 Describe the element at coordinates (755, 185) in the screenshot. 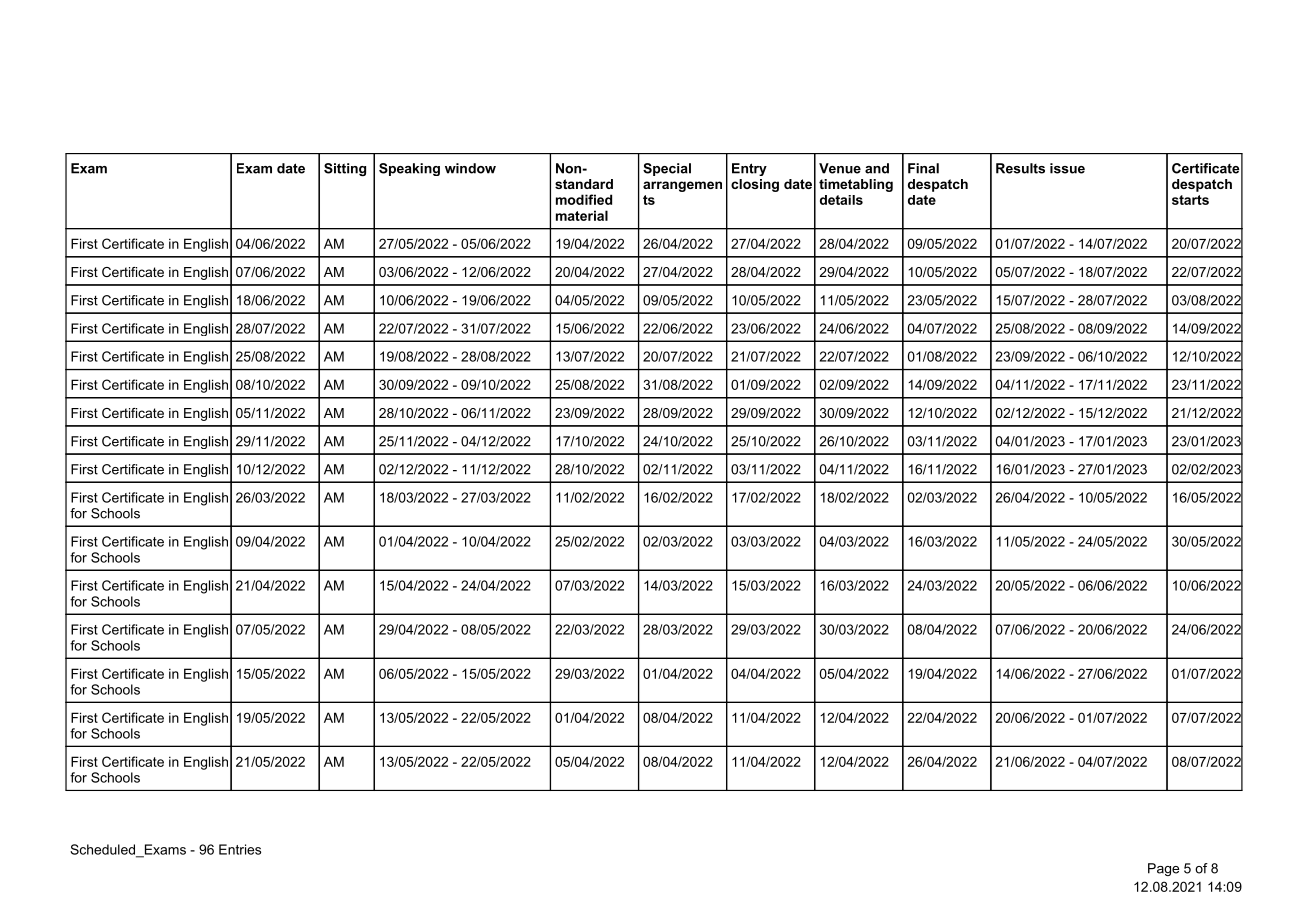

I see `closing` at that location.
